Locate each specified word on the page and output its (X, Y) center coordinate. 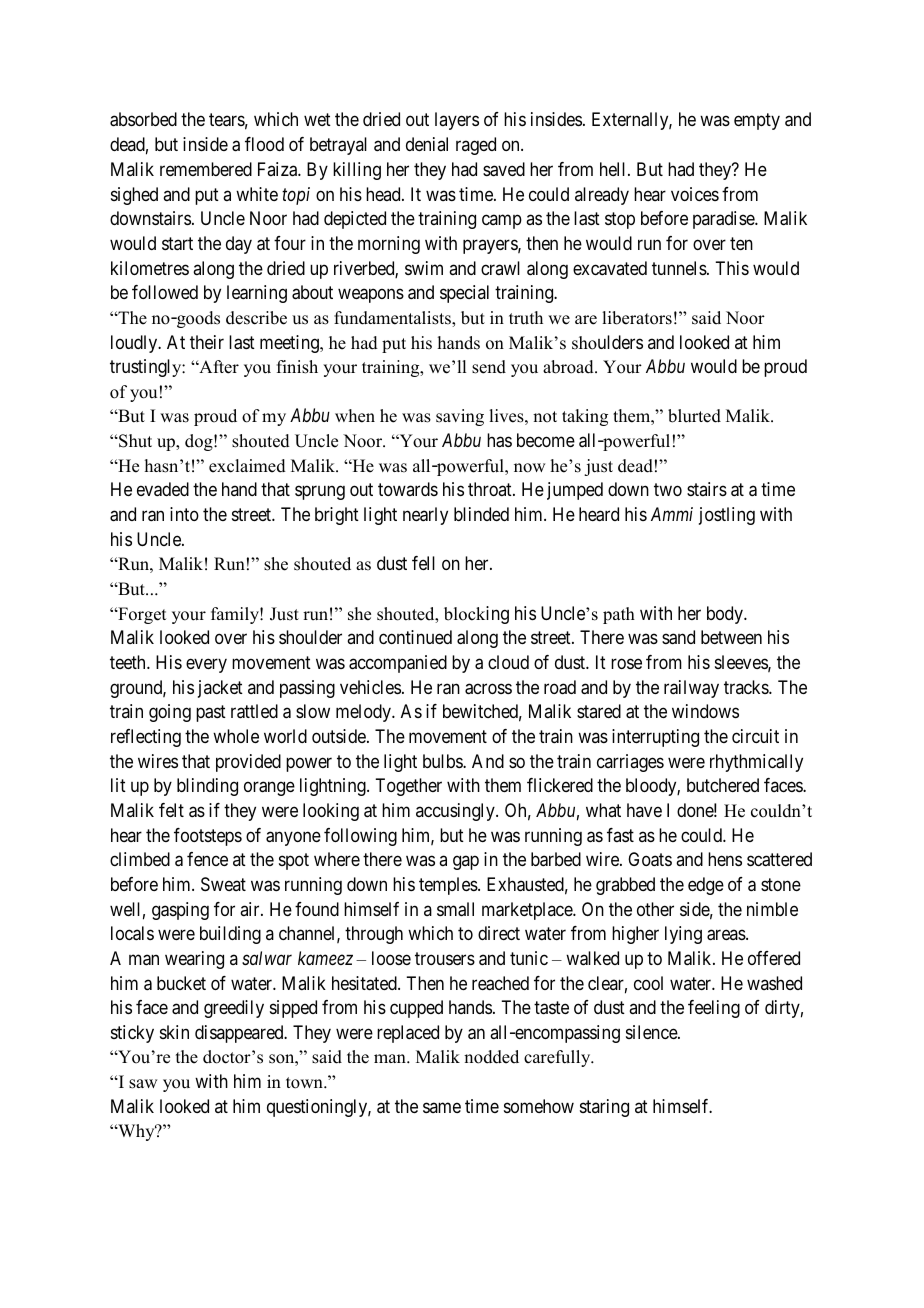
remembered (206, 169)
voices (695, 194)
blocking (476, 615)
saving (460, 417)
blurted (694, 416)
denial (427, 144)
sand (678, 637)
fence (207, 859)
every (206, 666)
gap (466, 863)
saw (143, 1084)
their (207, 342)
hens (725, 859)
